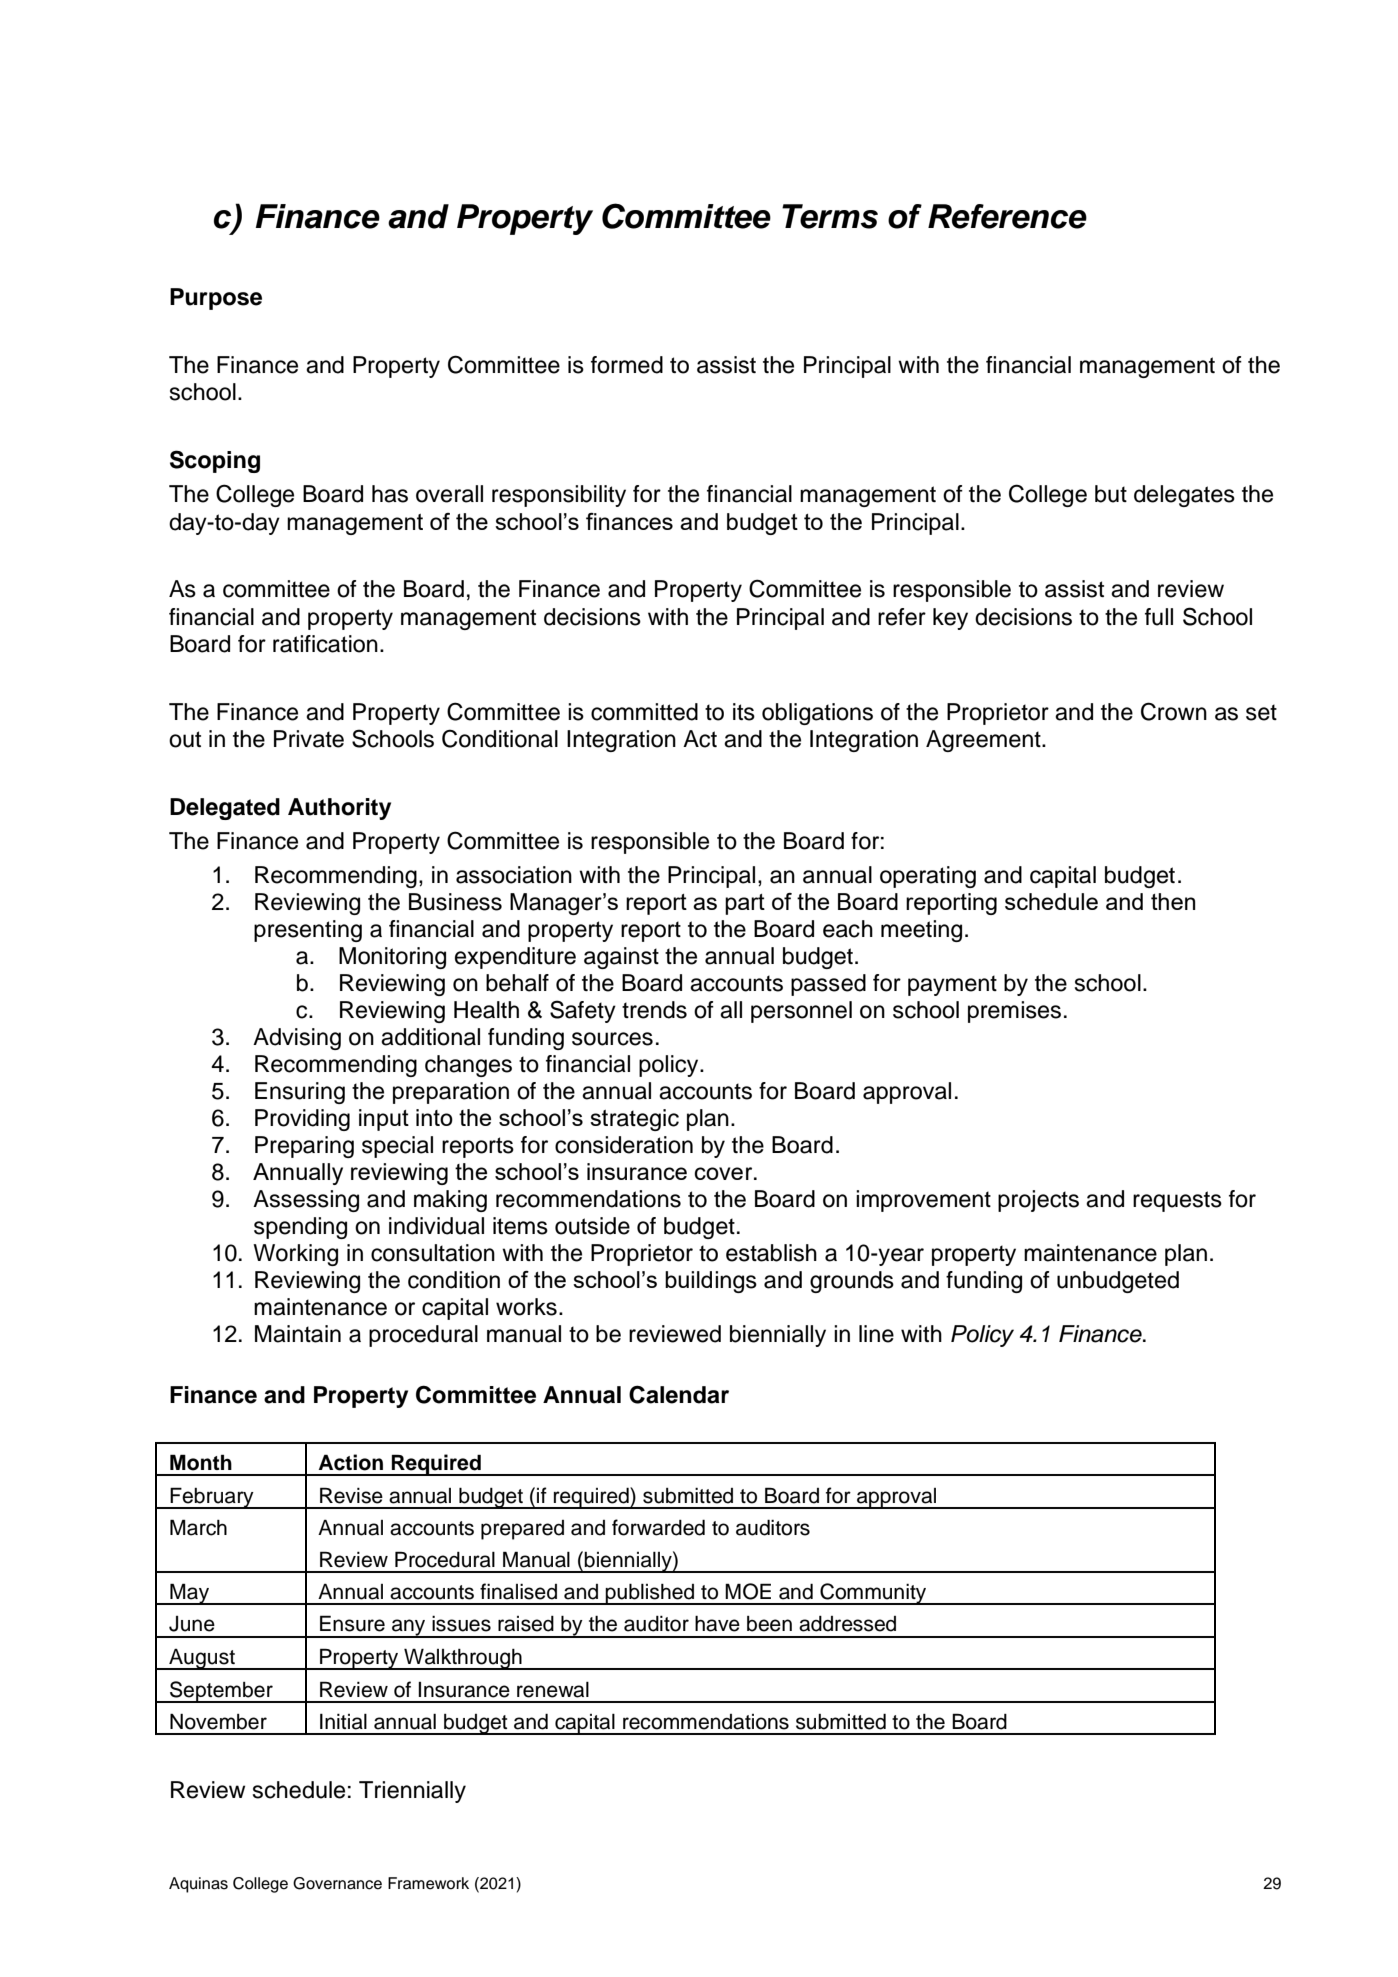 This image has height=1977, width=1398. Describe the element at coordinates (711, 1282) in the image. I see `buildings` at that location.
